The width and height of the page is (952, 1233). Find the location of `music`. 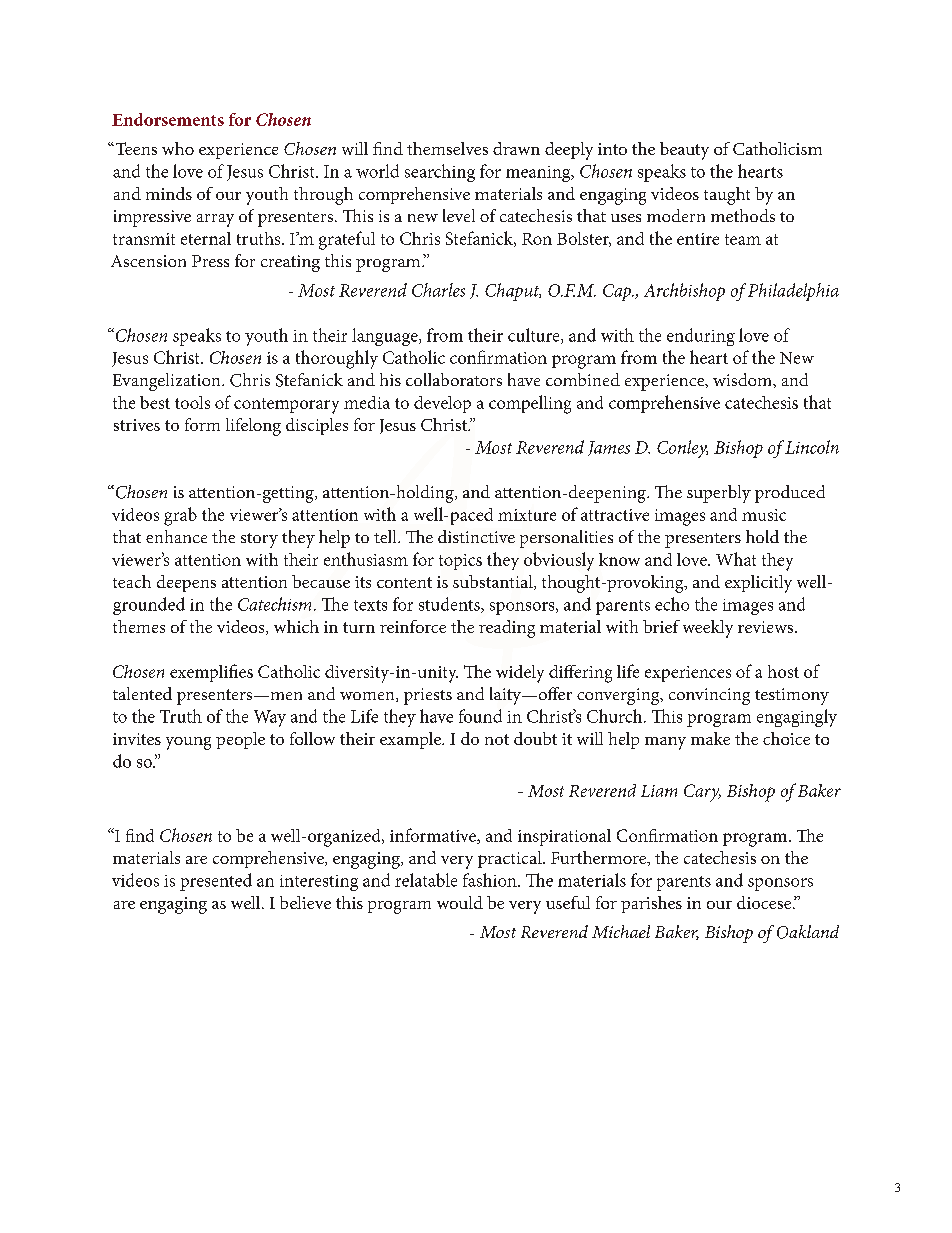

music is located at coordinates (764, 515).
